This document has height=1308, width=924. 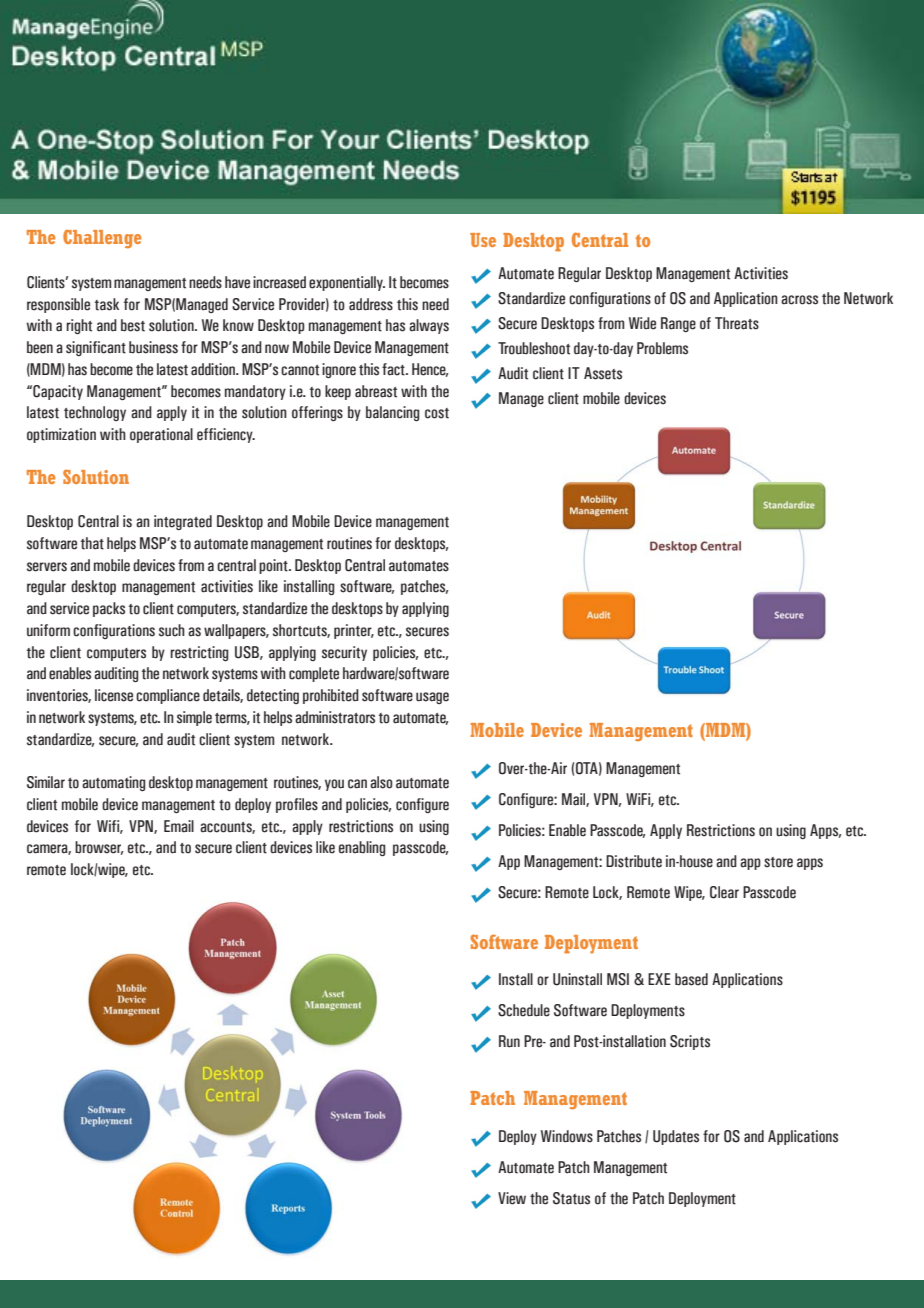 I want to click on printer, so click(x=354, y=631).
